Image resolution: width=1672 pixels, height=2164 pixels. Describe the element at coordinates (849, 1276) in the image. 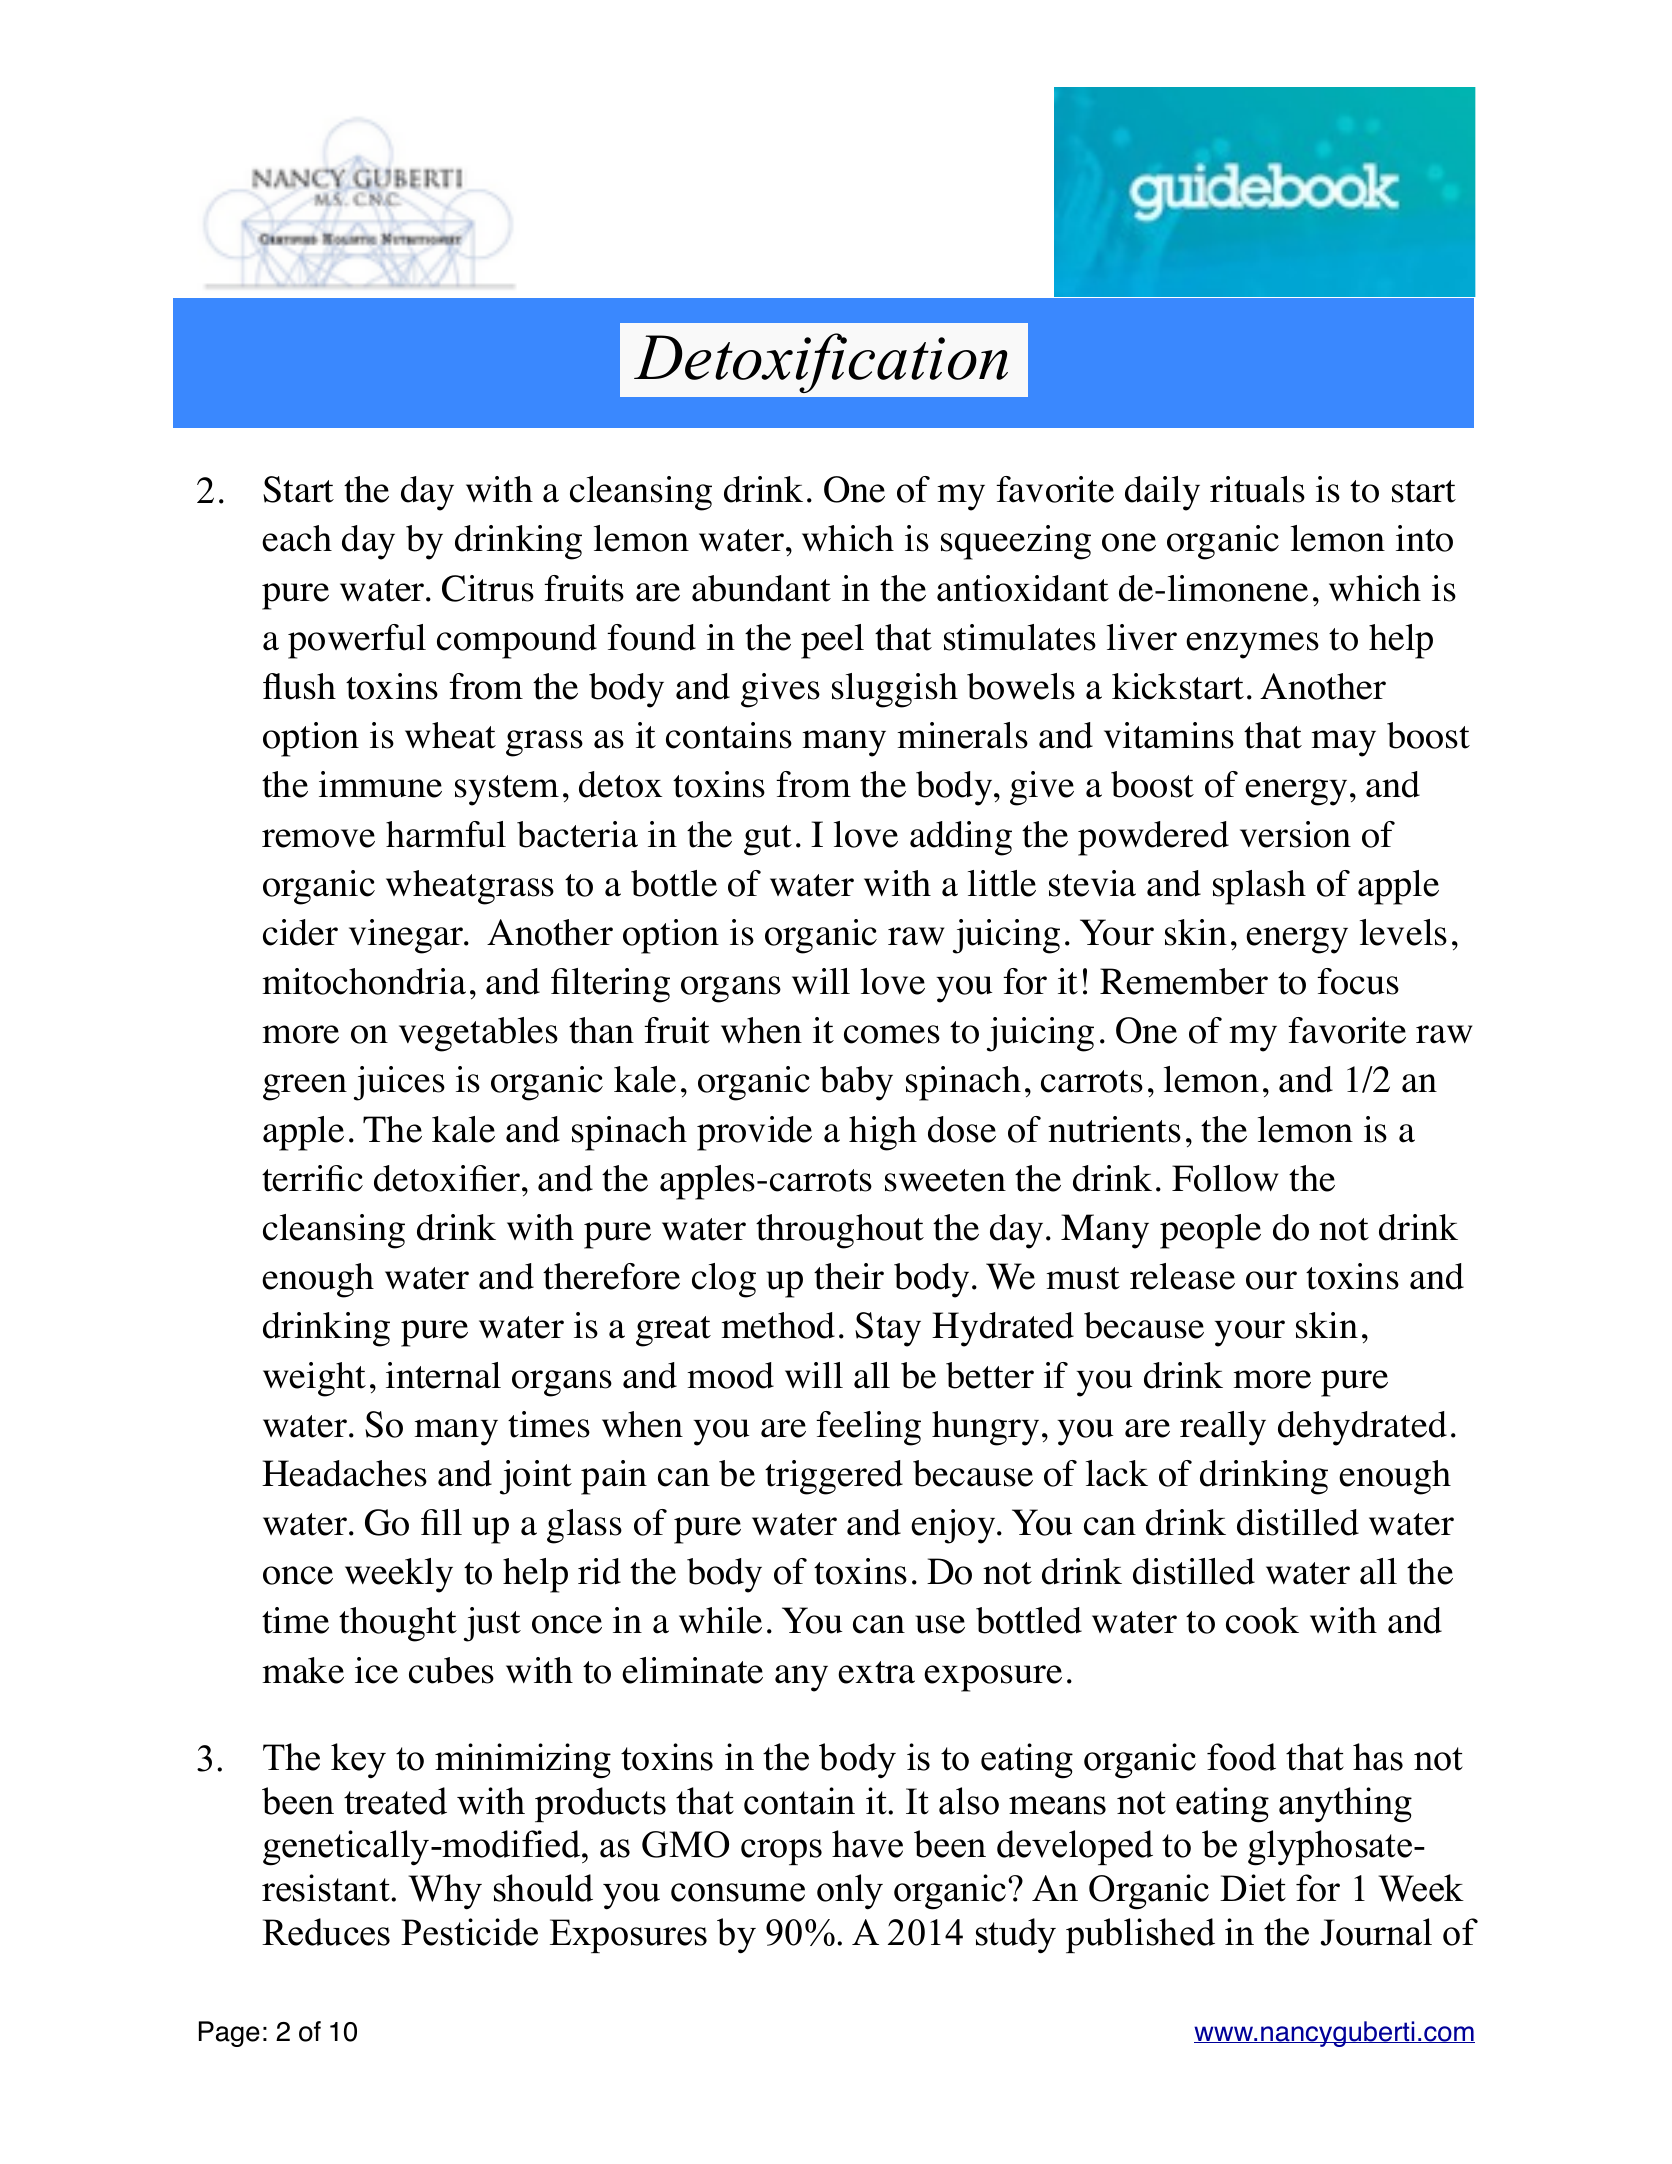

I see `their` at that location.
